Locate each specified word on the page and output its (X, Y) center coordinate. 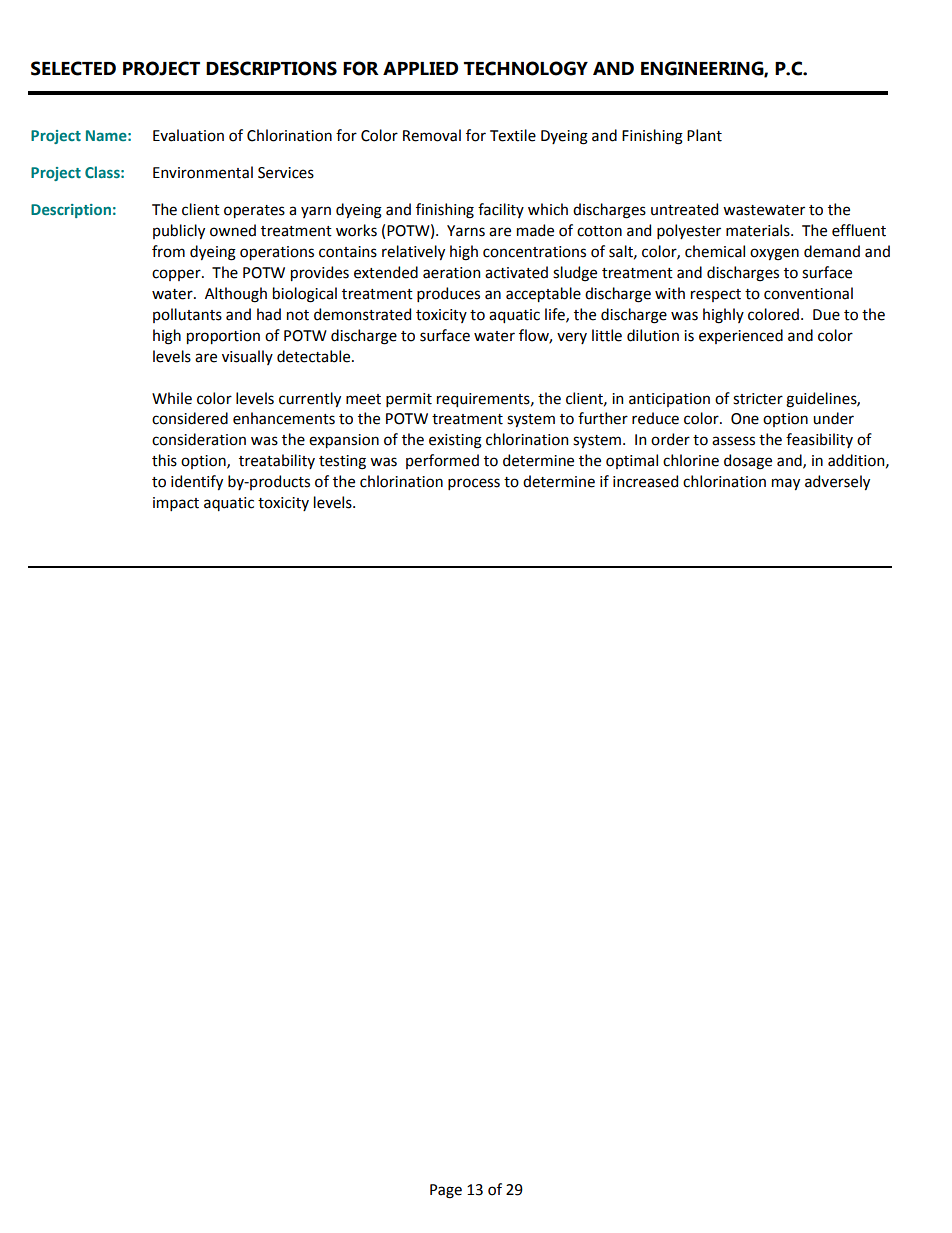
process (474, 484)
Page (446, 1191)
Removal (432, 135)
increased (645, 481)
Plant (704, 135)
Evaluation (188, 135)
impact (176, 504)
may (786, 484)
